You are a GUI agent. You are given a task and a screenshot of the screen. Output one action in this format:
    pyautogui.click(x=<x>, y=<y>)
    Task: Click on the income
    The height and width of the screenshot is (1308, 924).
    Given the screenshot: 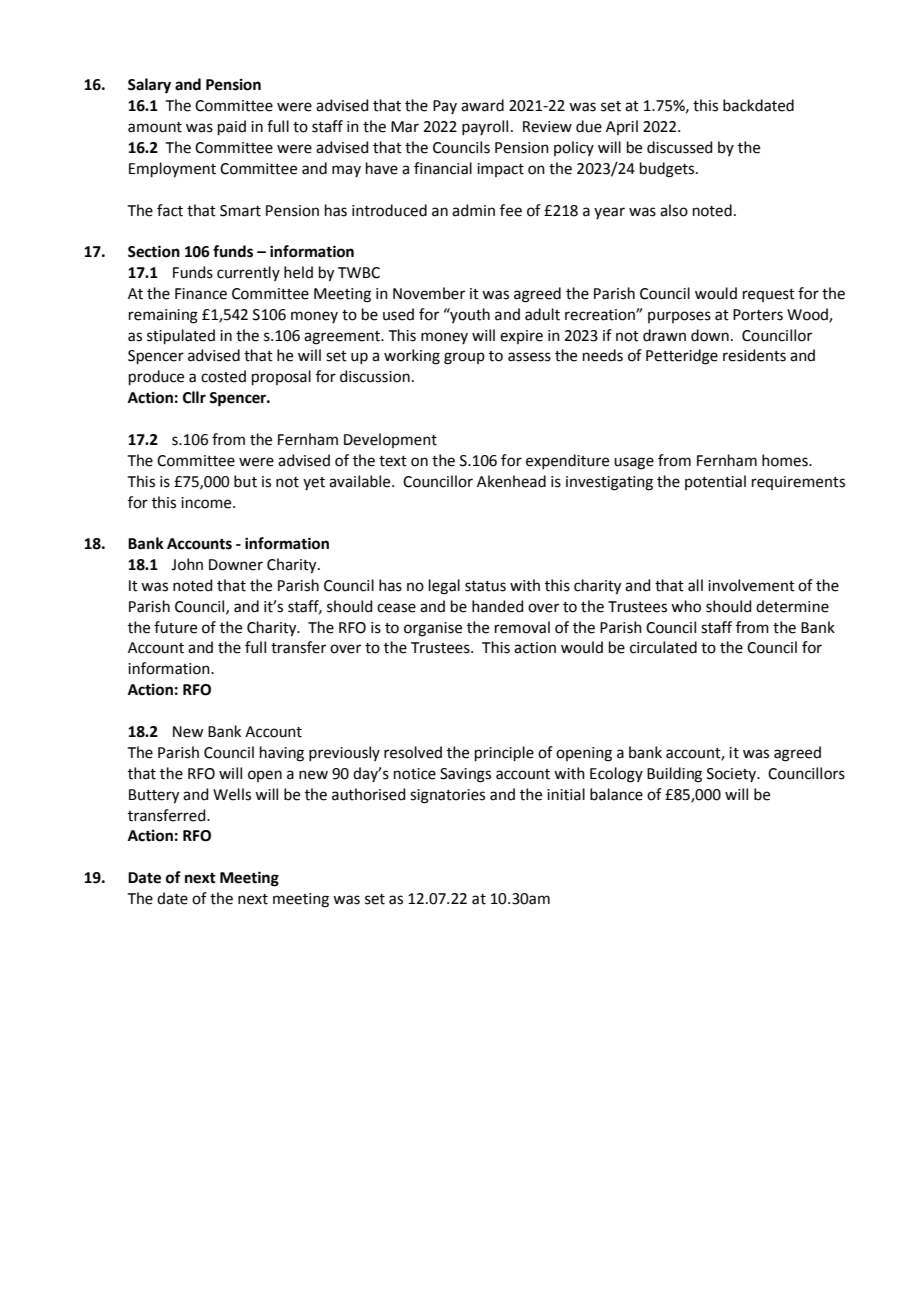 What is the action you would take?
    pyautogui.click(x=207, y=503)
